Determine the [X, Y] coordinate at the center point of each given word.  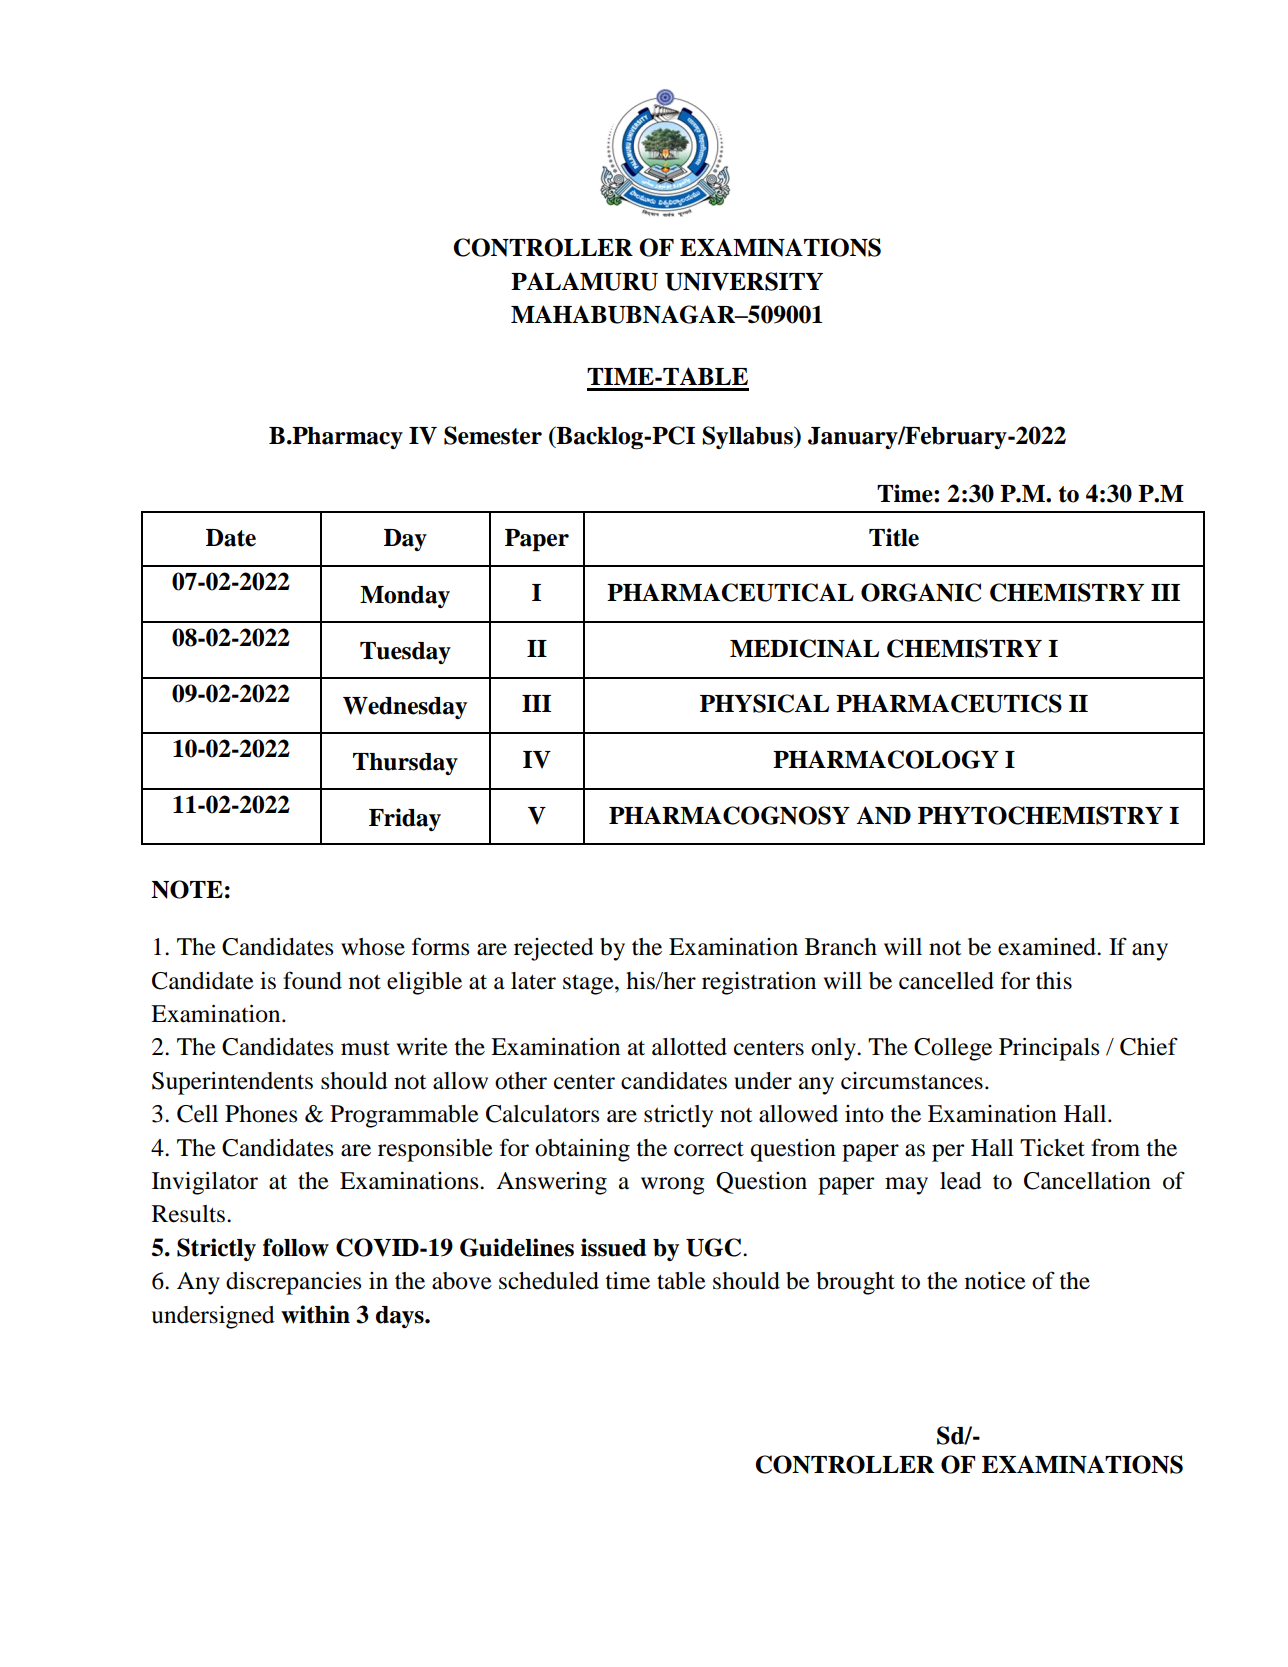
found [312, 980]
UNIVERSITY [744, 281]
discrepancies [293, 1283]
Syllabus [748, 437]
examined [1048, 947]
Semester [493, 435]
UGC [715, 1247]
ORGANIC [921, 592]
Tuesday [405, 653]
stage [589, 984]
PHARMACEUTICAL [730, 592]
